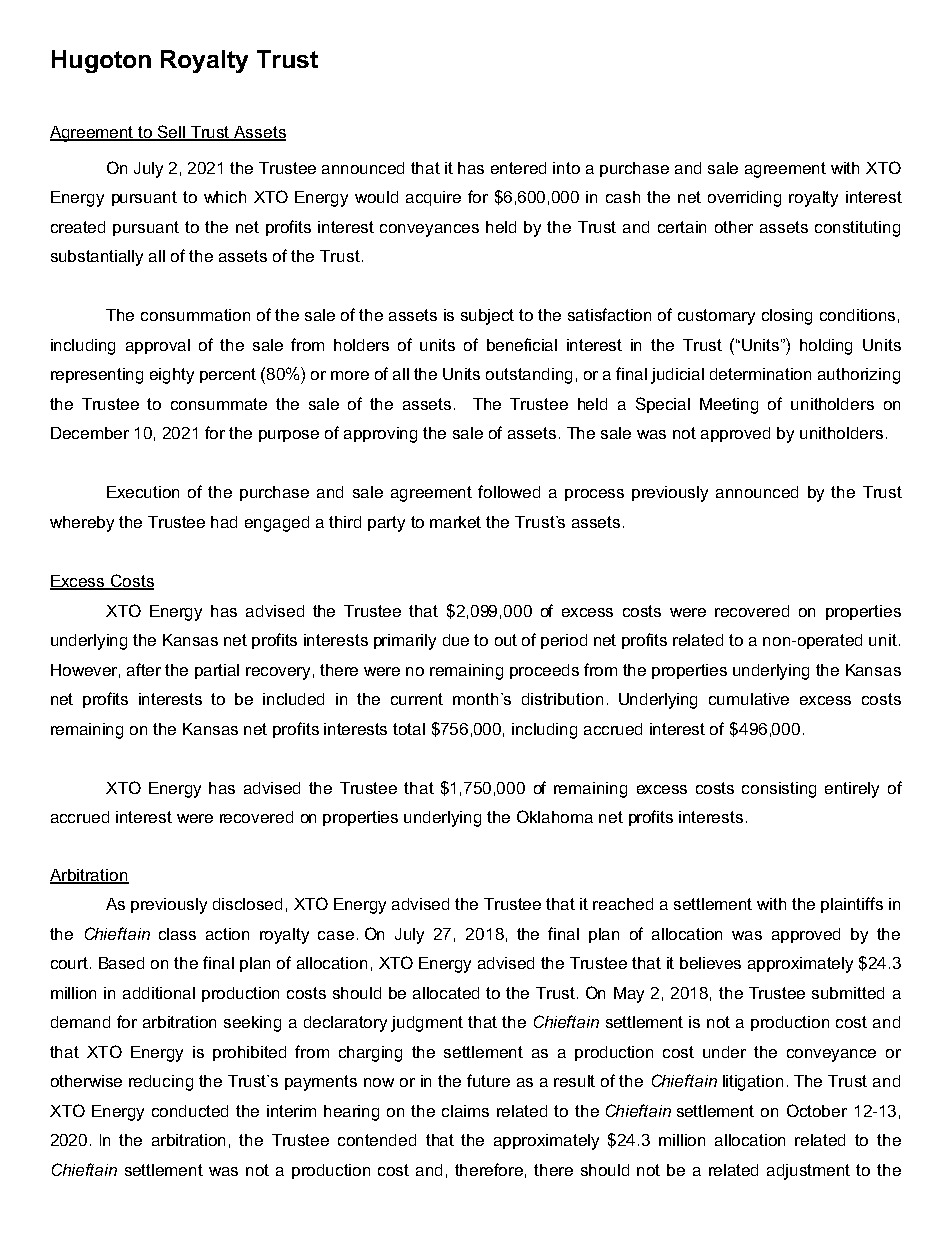 The image size is (952, 1233). I want to click on case, so click(336, 935).
